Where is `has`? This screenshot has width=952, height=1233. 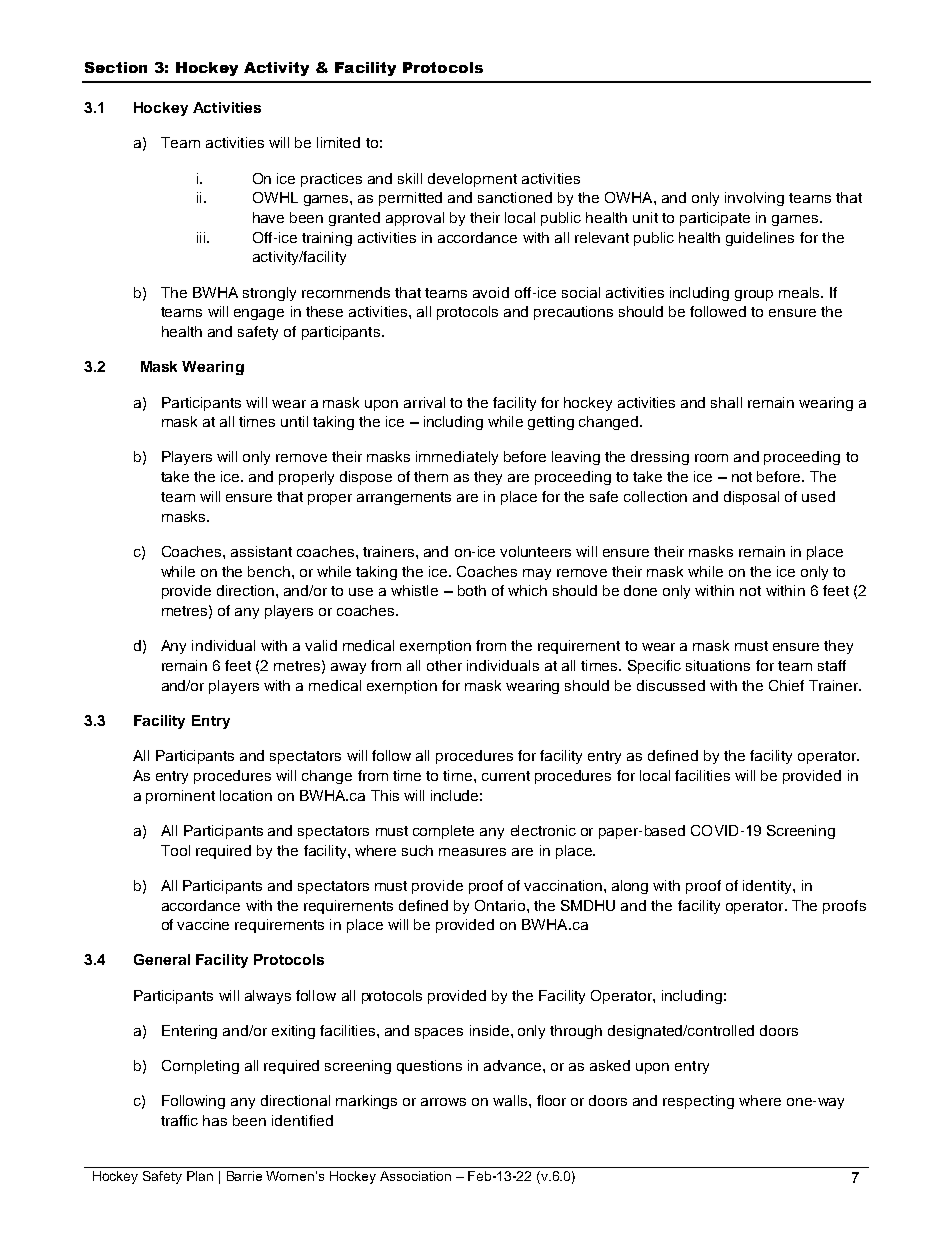 has is located at coordinates (215, 1120).
